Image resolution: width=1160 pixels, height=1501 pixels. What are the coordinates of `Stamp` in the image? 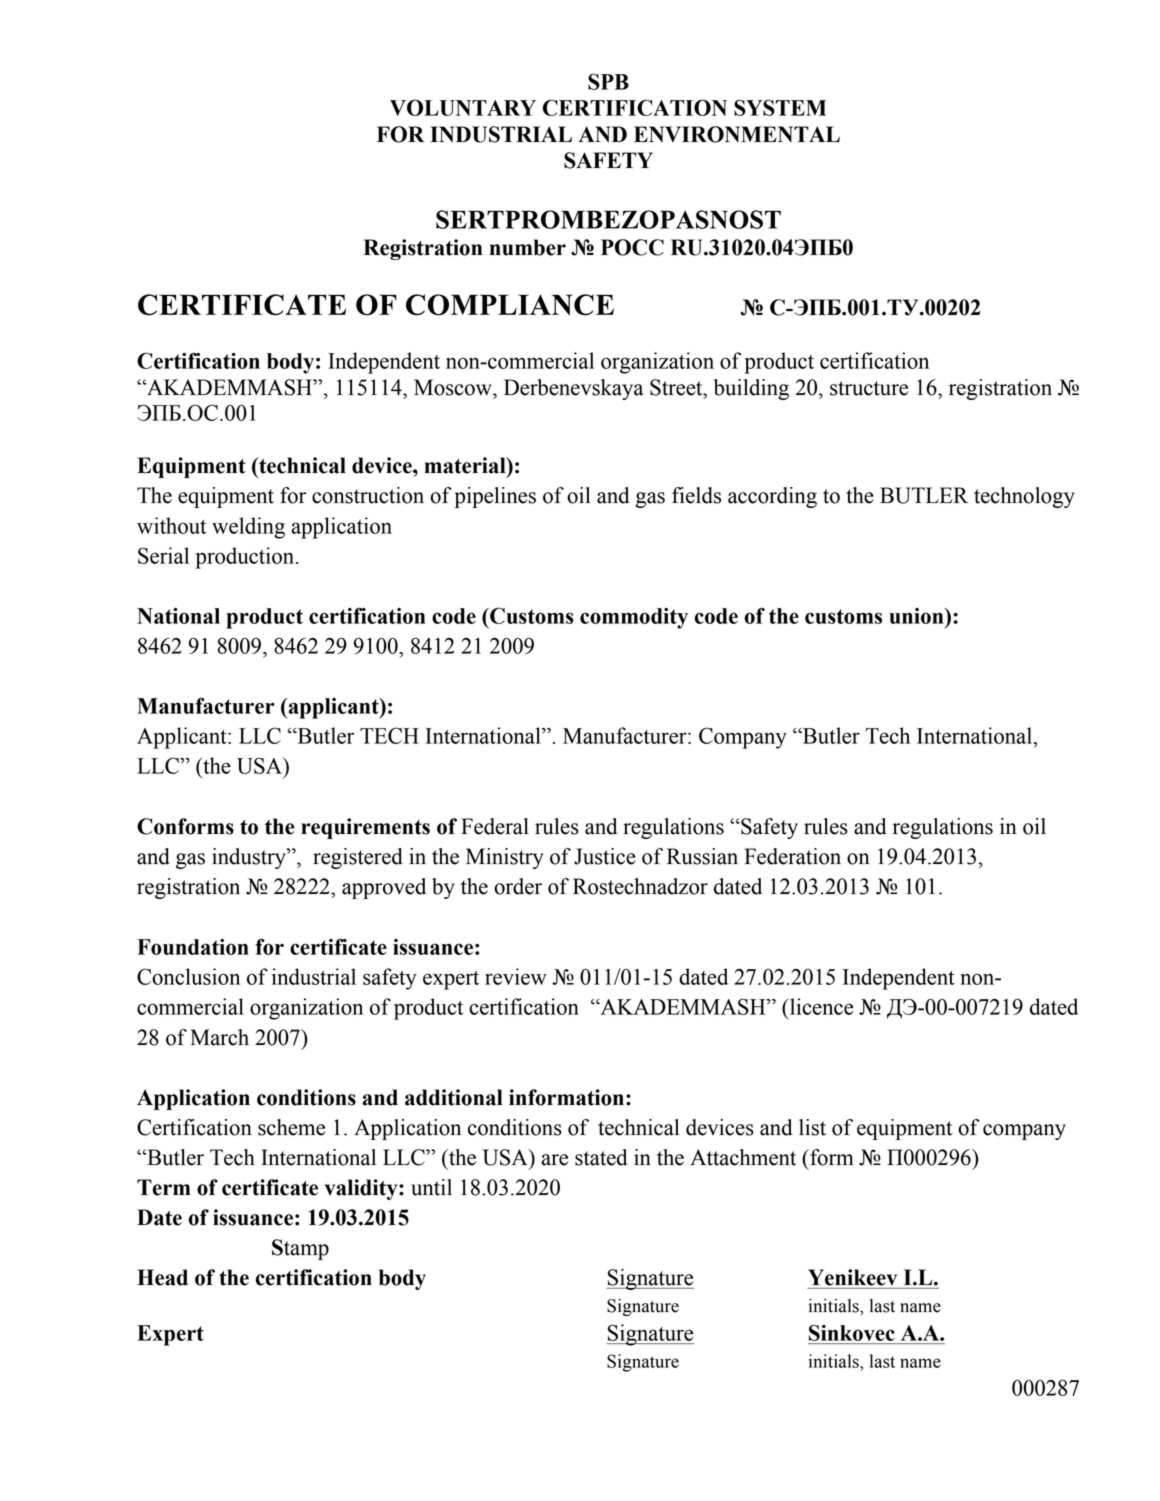 It's located at (300, 1249).
